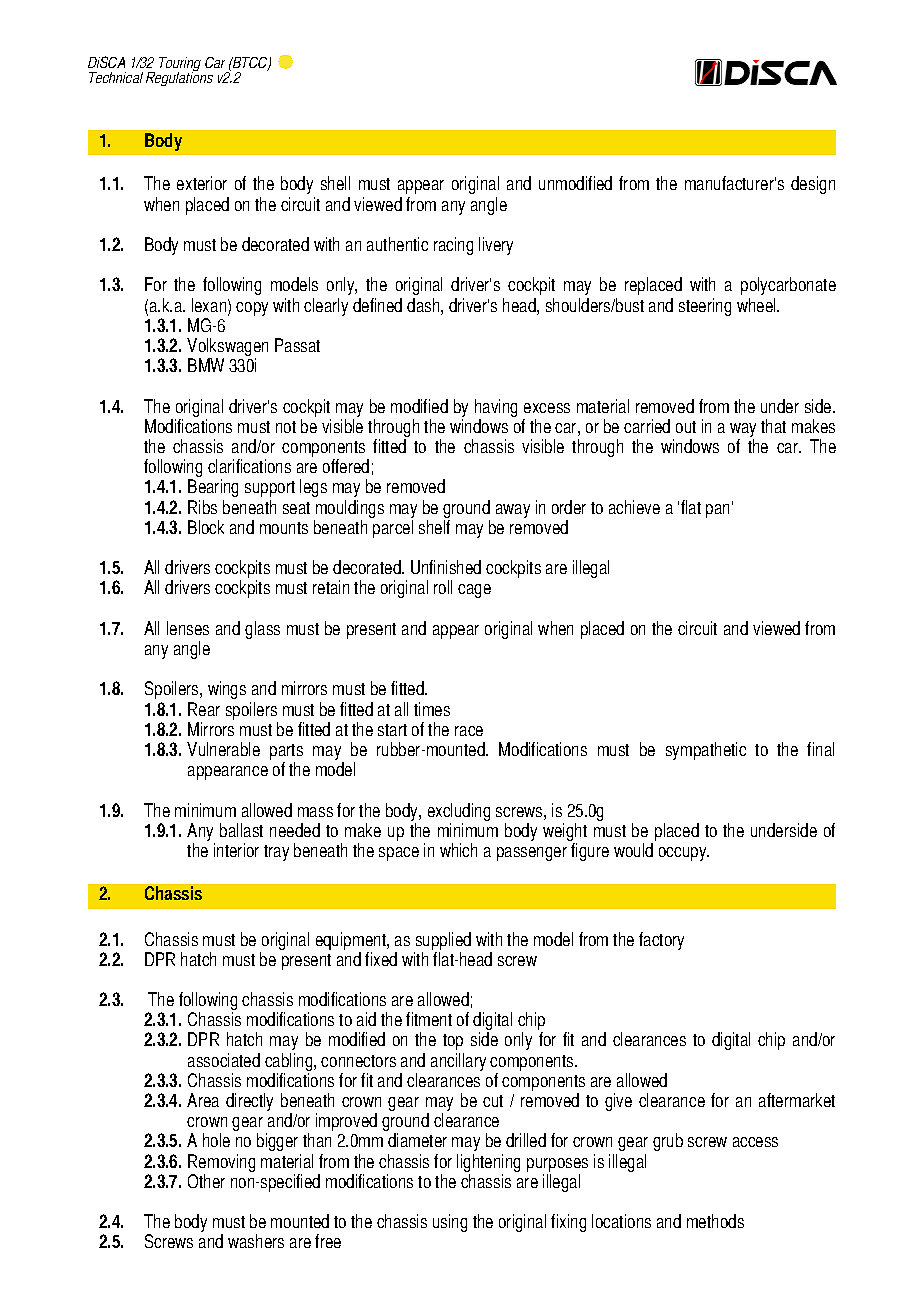  I want to click on using, so click(450, 1223).
